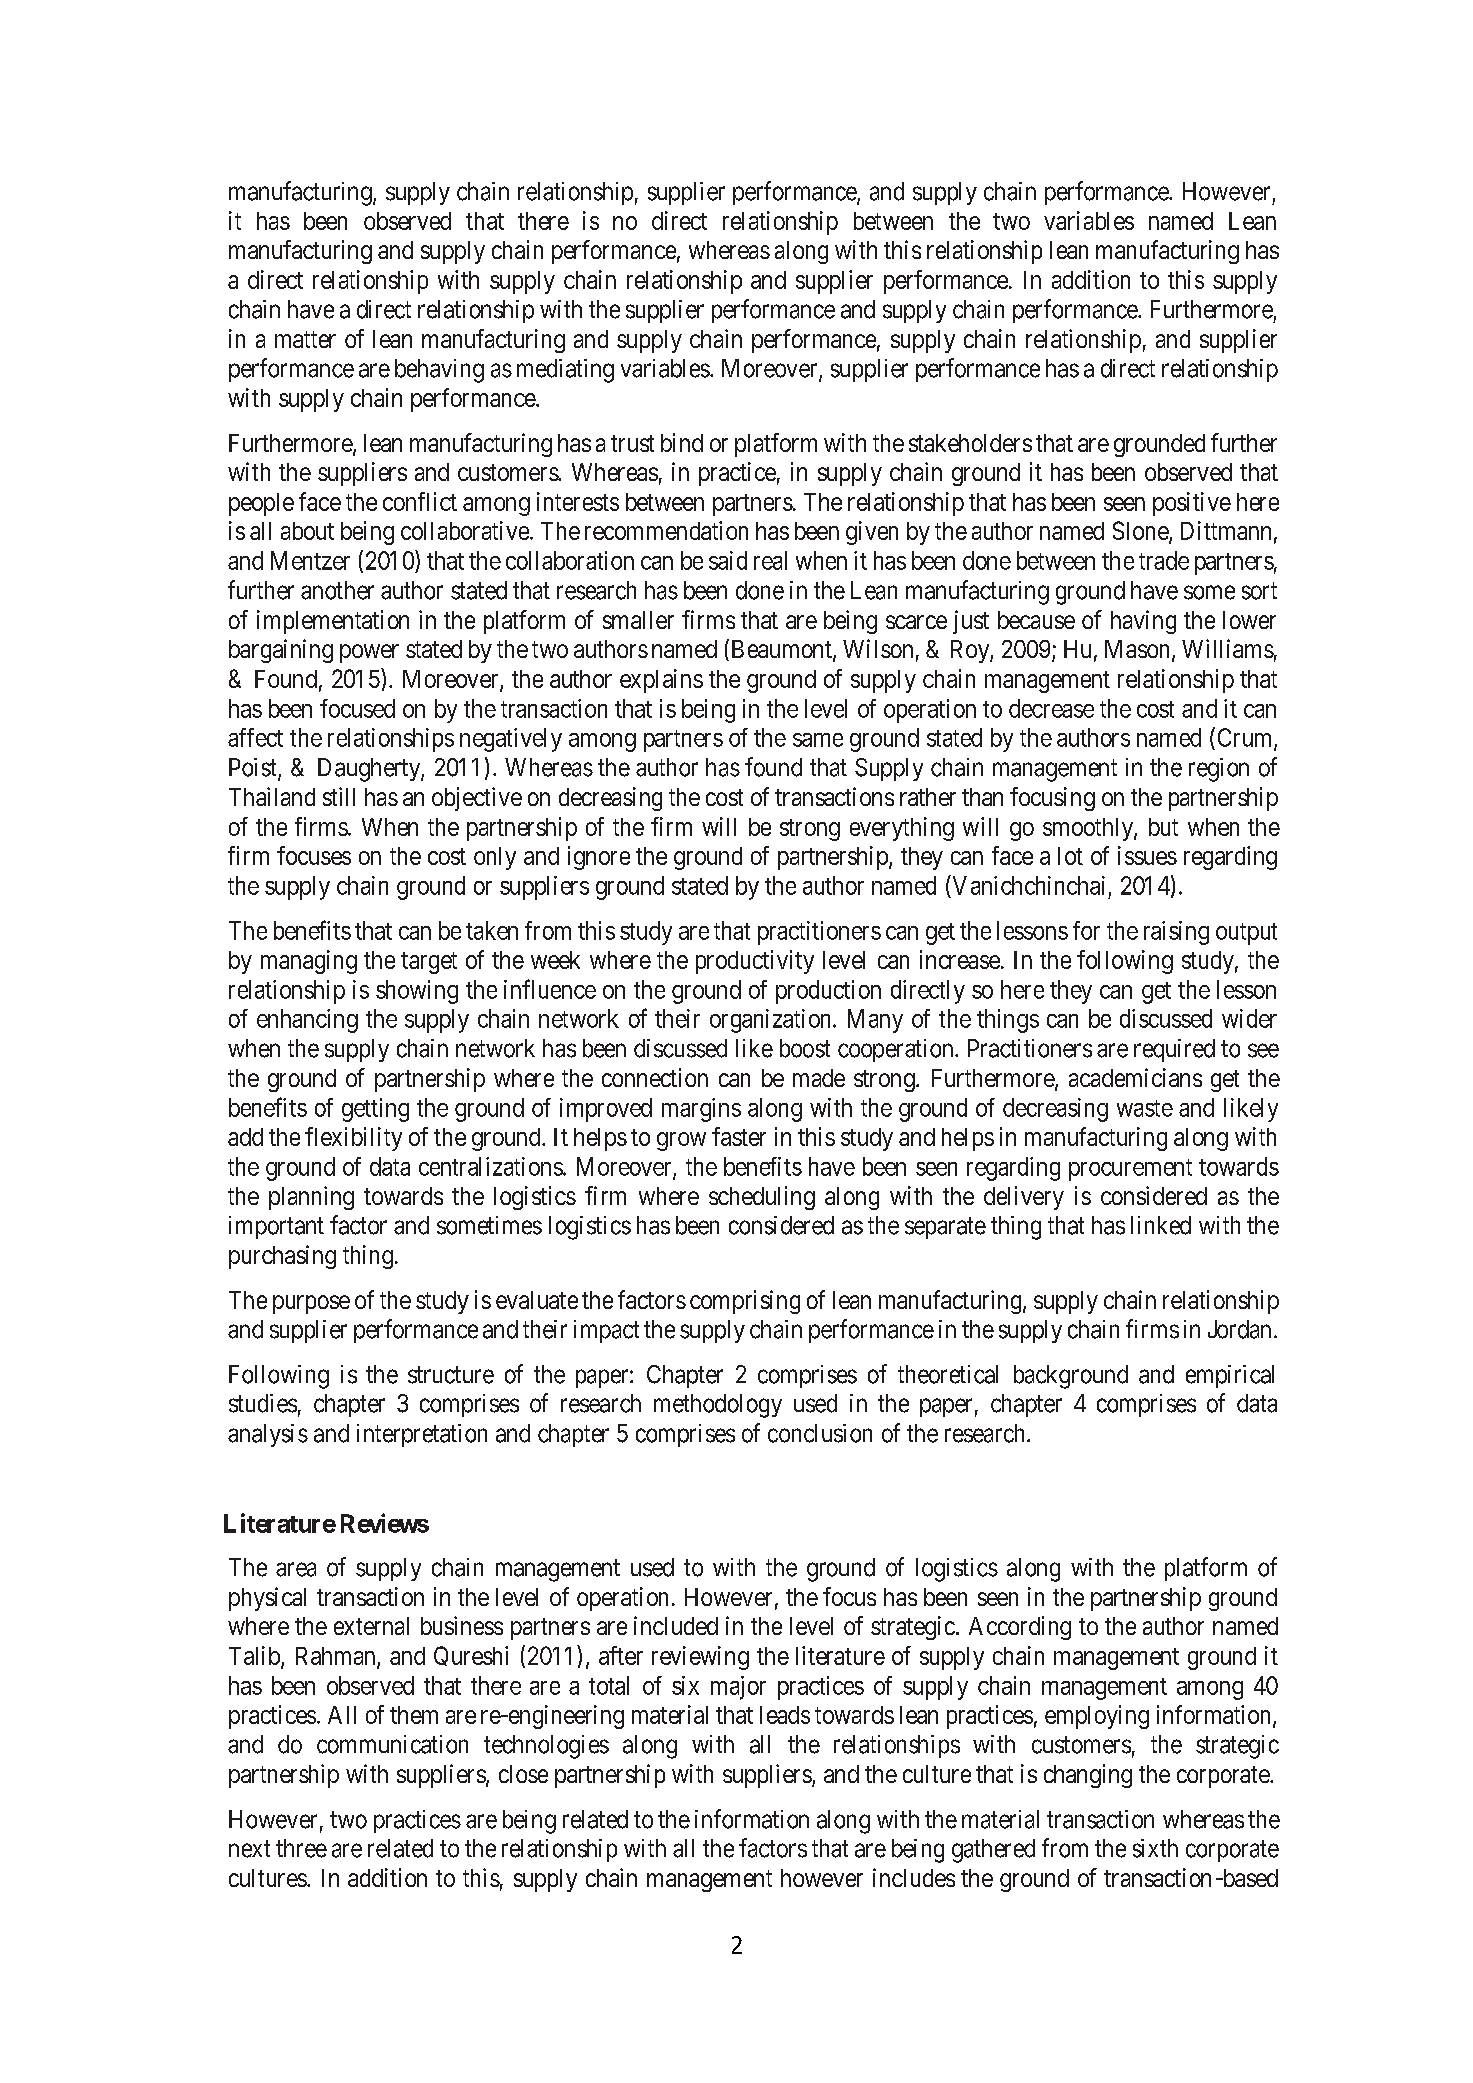 Image resolution: width=1473 pixels, height=2083 pixels. Describe the element at coordinates (301, 1848) in the image. I see `three` at that location.
